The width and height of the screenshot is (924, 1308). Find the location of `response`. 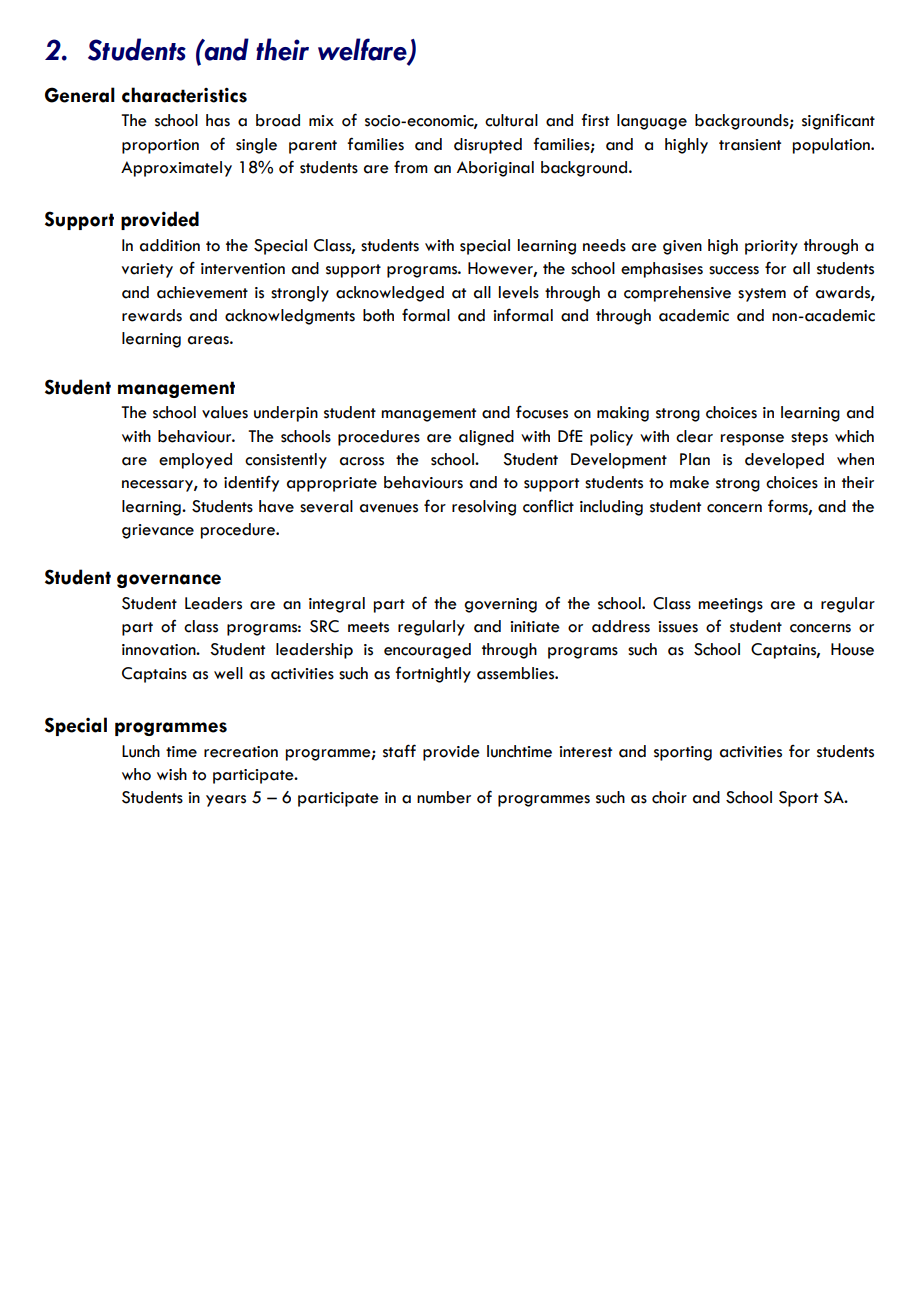

response is located at coordinates (752, 440).
